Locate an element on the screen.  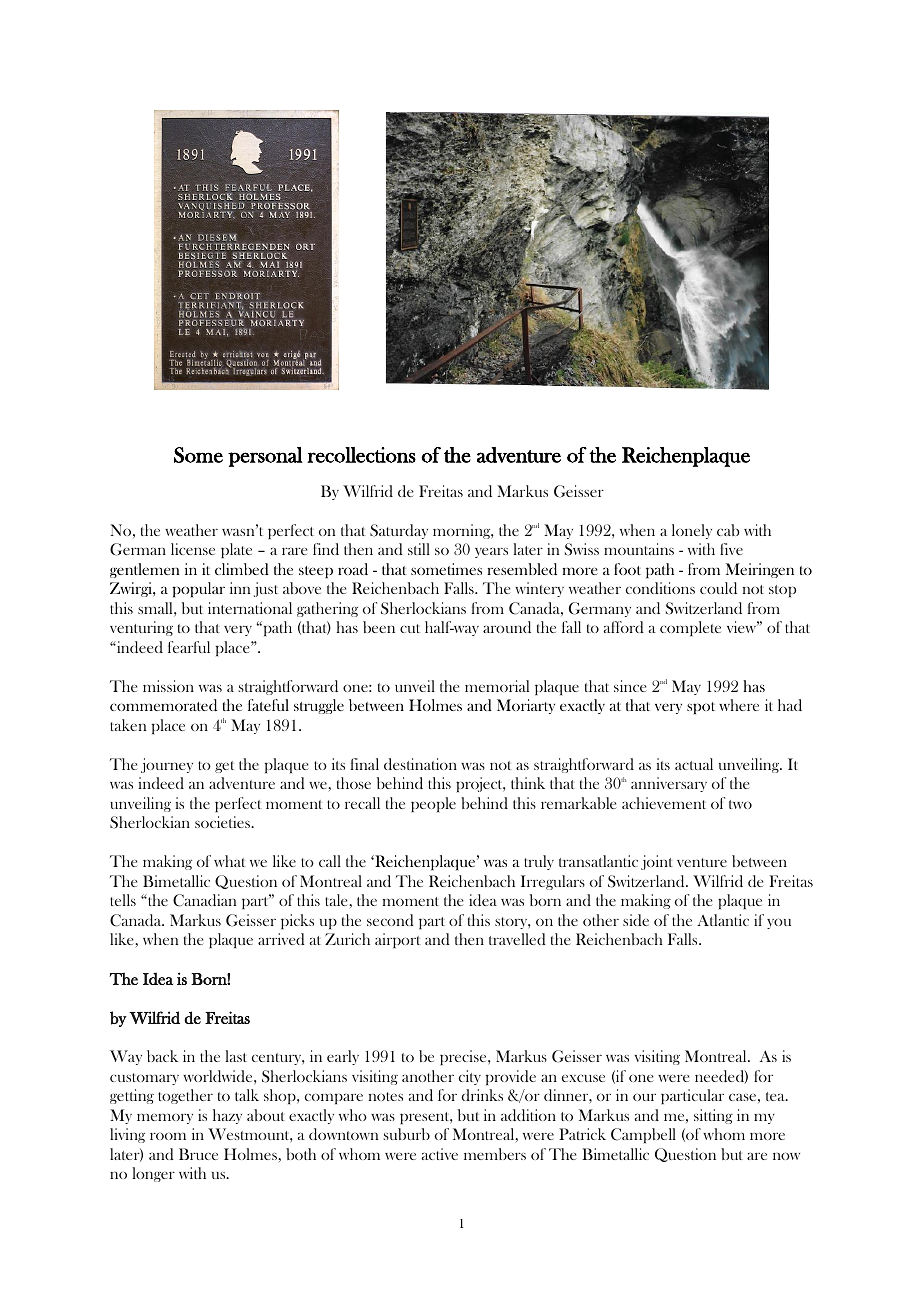
cab is located at coordinates (728, 530).
